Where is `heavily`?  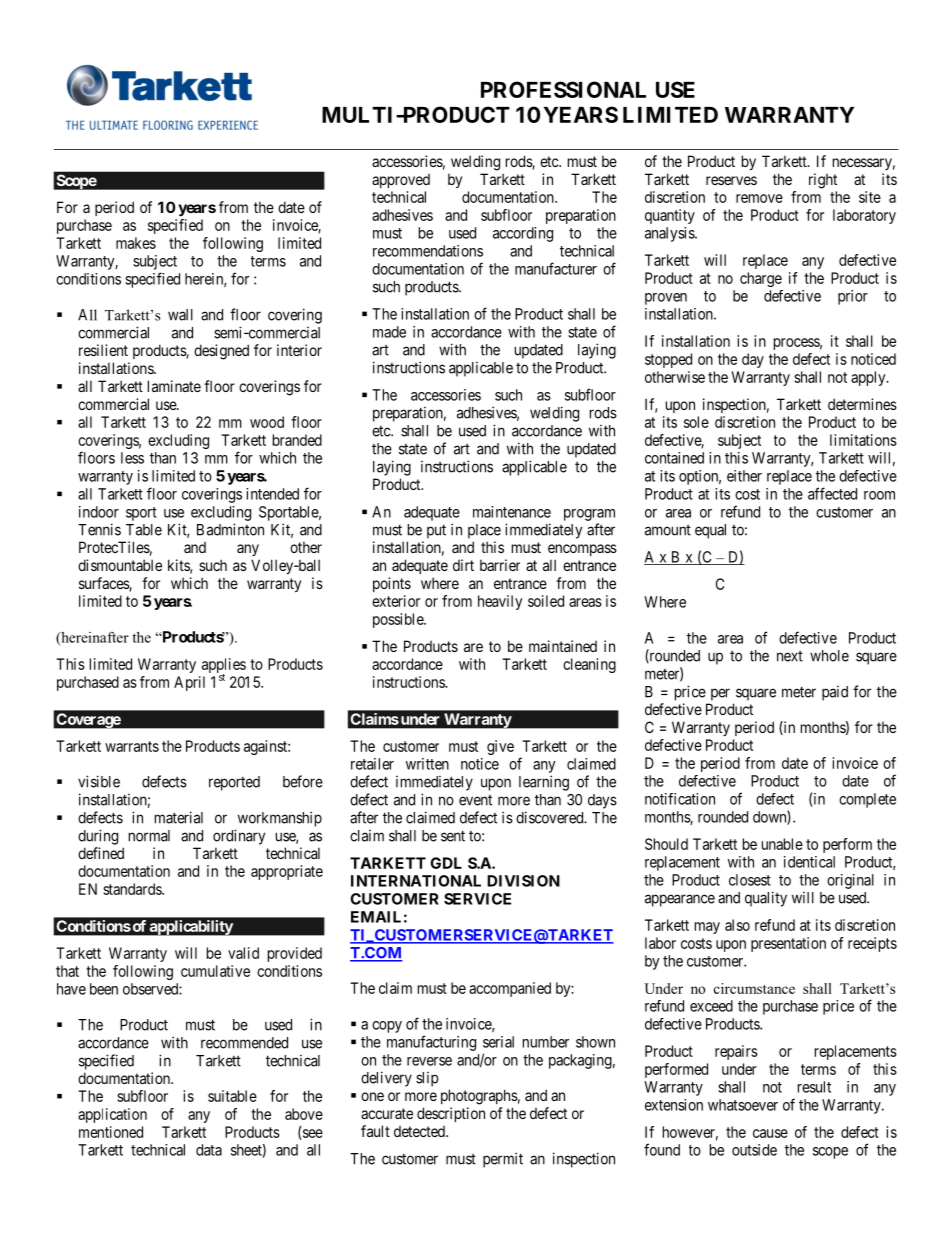
heavily is located at coordinates (500, 602).
